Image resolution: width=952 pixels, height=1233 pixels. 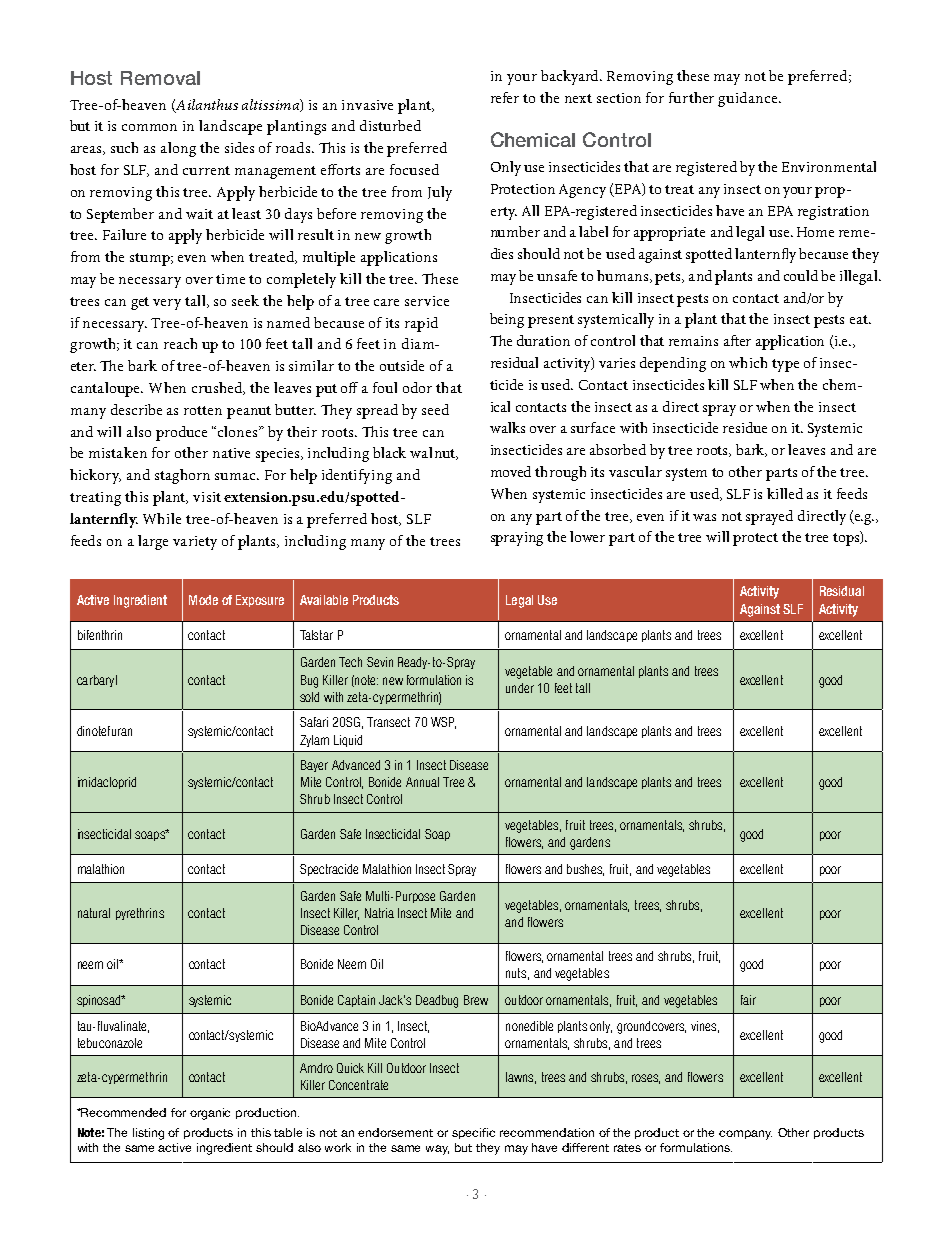 I want to click on organic, so click(x=210, y=1114).
